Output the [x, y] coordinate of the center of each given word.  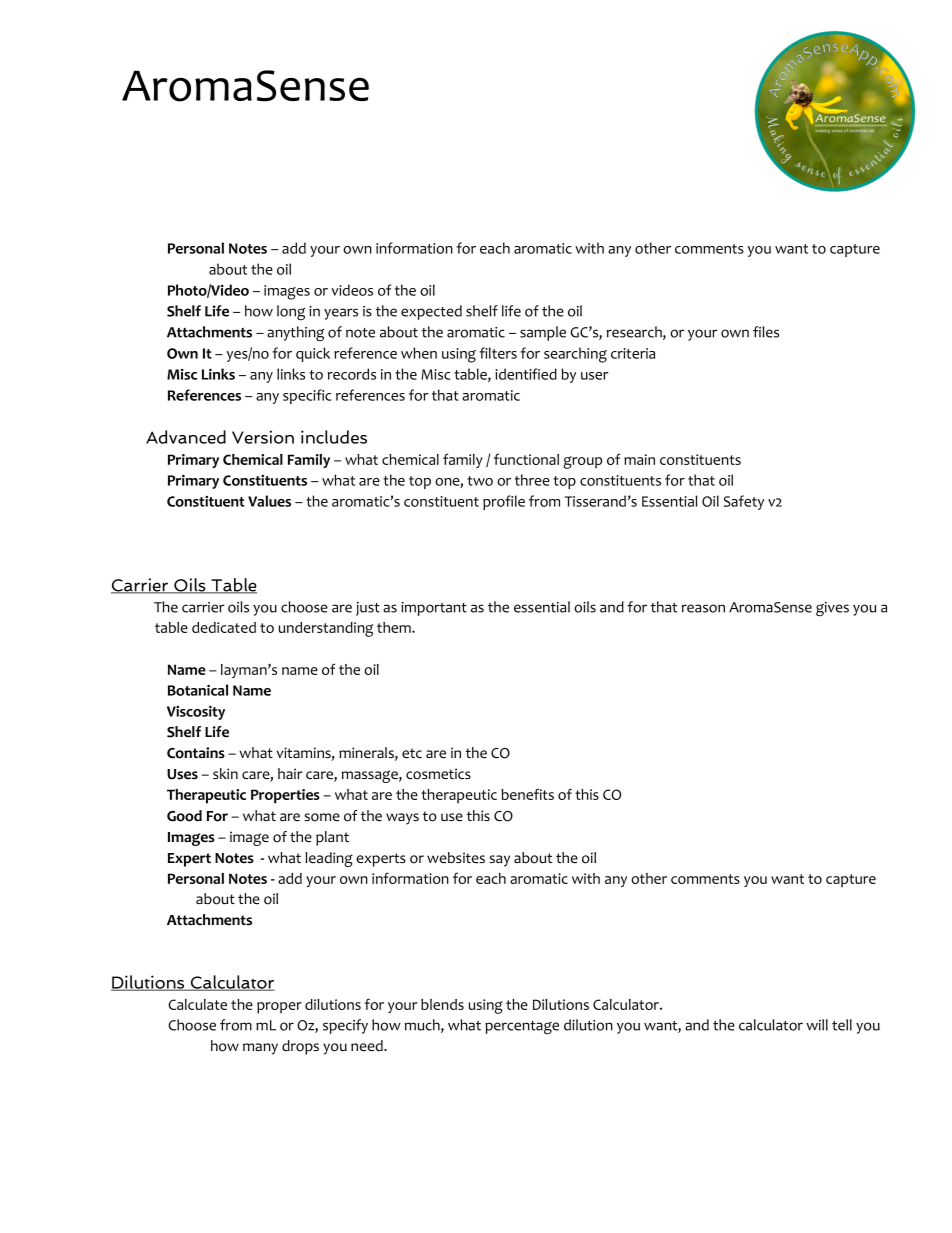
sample [543, 333]
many [260, 1049]
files [766, 332]
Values [269, 501]
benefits [527, 794]
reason [703, 608]
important [434, 609]
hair [290, 773]
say [499, 861]
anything [295, 334]
